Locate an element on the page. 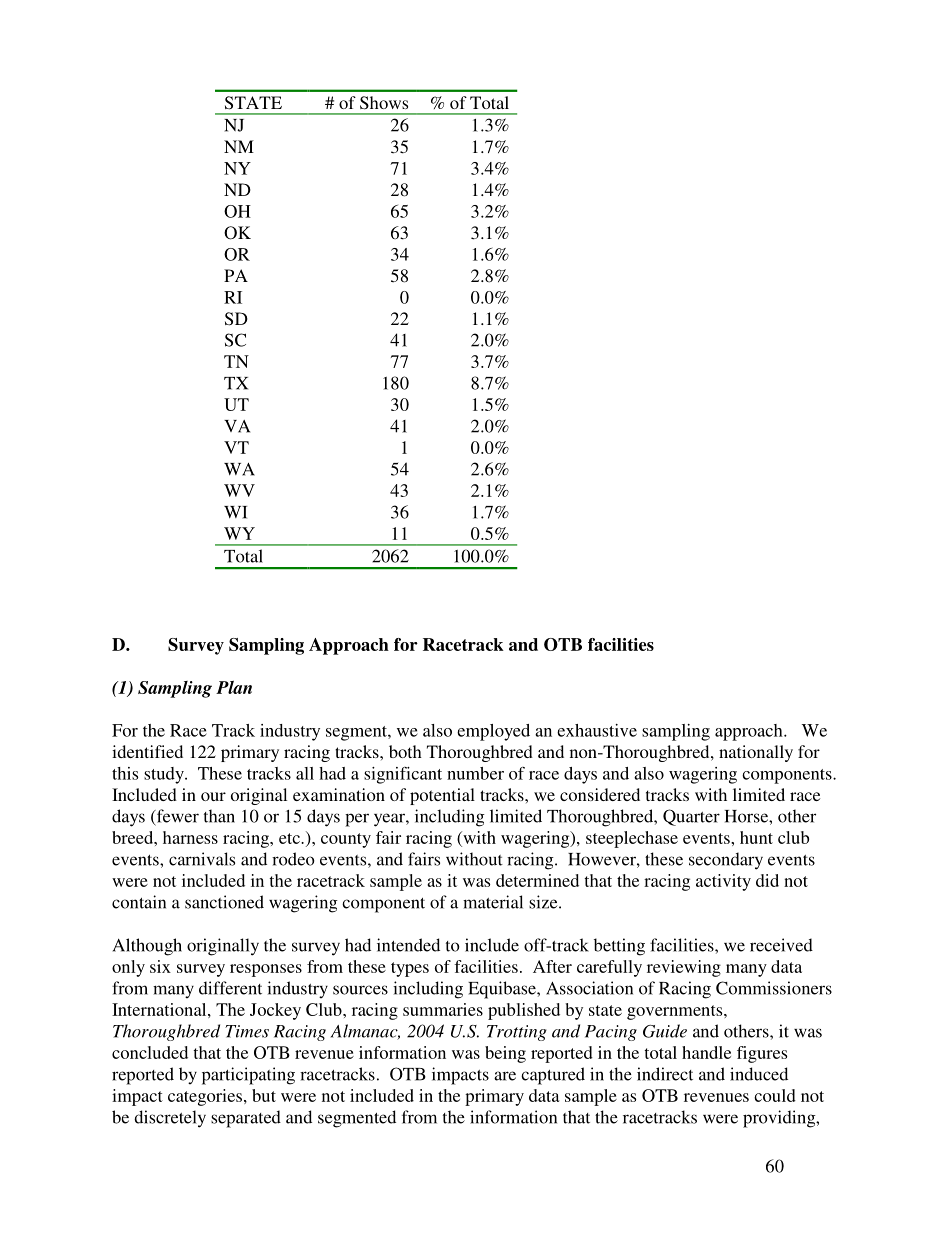 This document has height=1233, width=952. nationally is located at coordinates (756, 753).
